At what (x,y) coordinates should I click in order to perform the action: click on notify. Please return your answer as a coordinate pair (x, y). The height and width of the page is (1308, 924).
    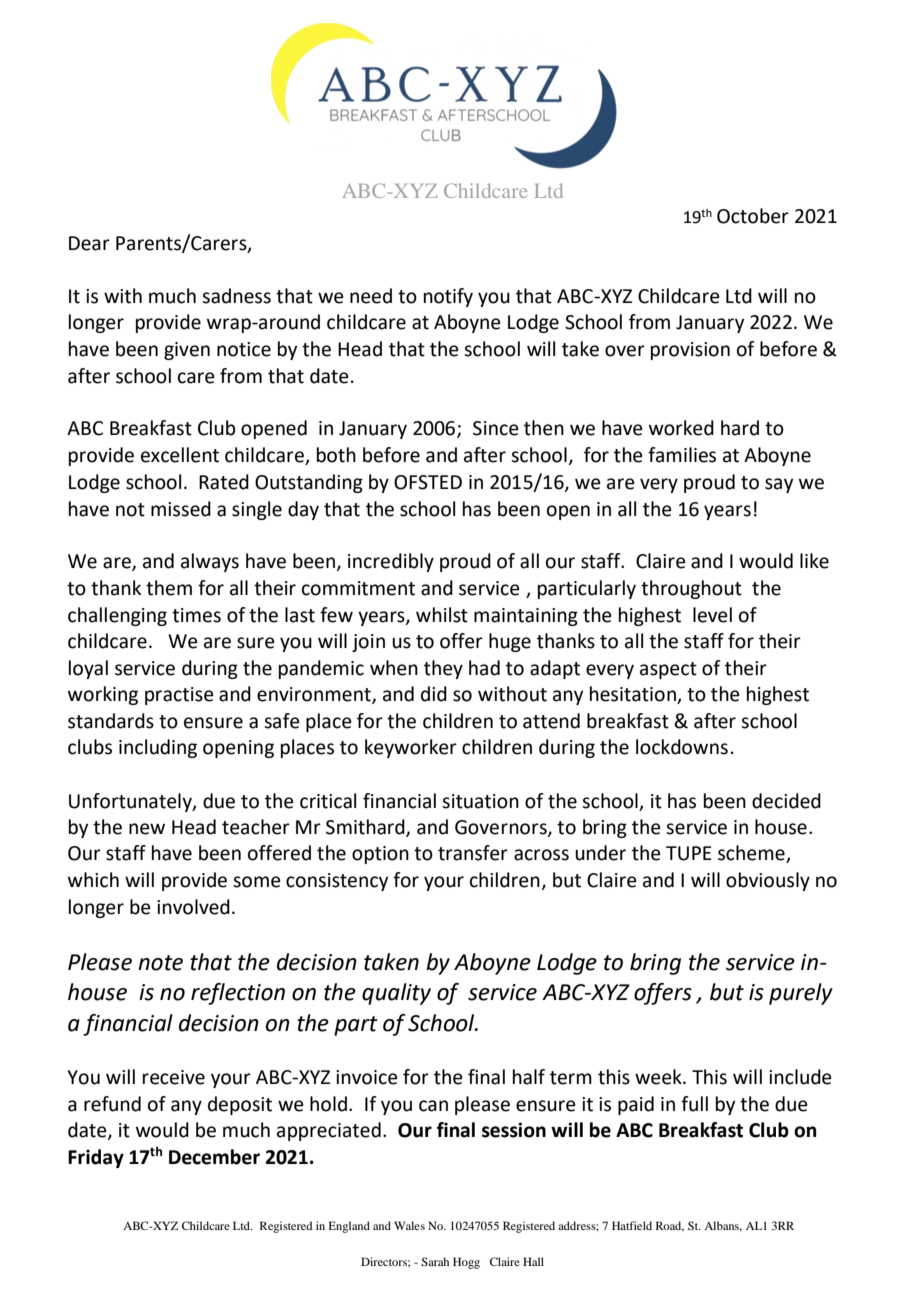
    Looking at the image, I should click on (448, 297).
